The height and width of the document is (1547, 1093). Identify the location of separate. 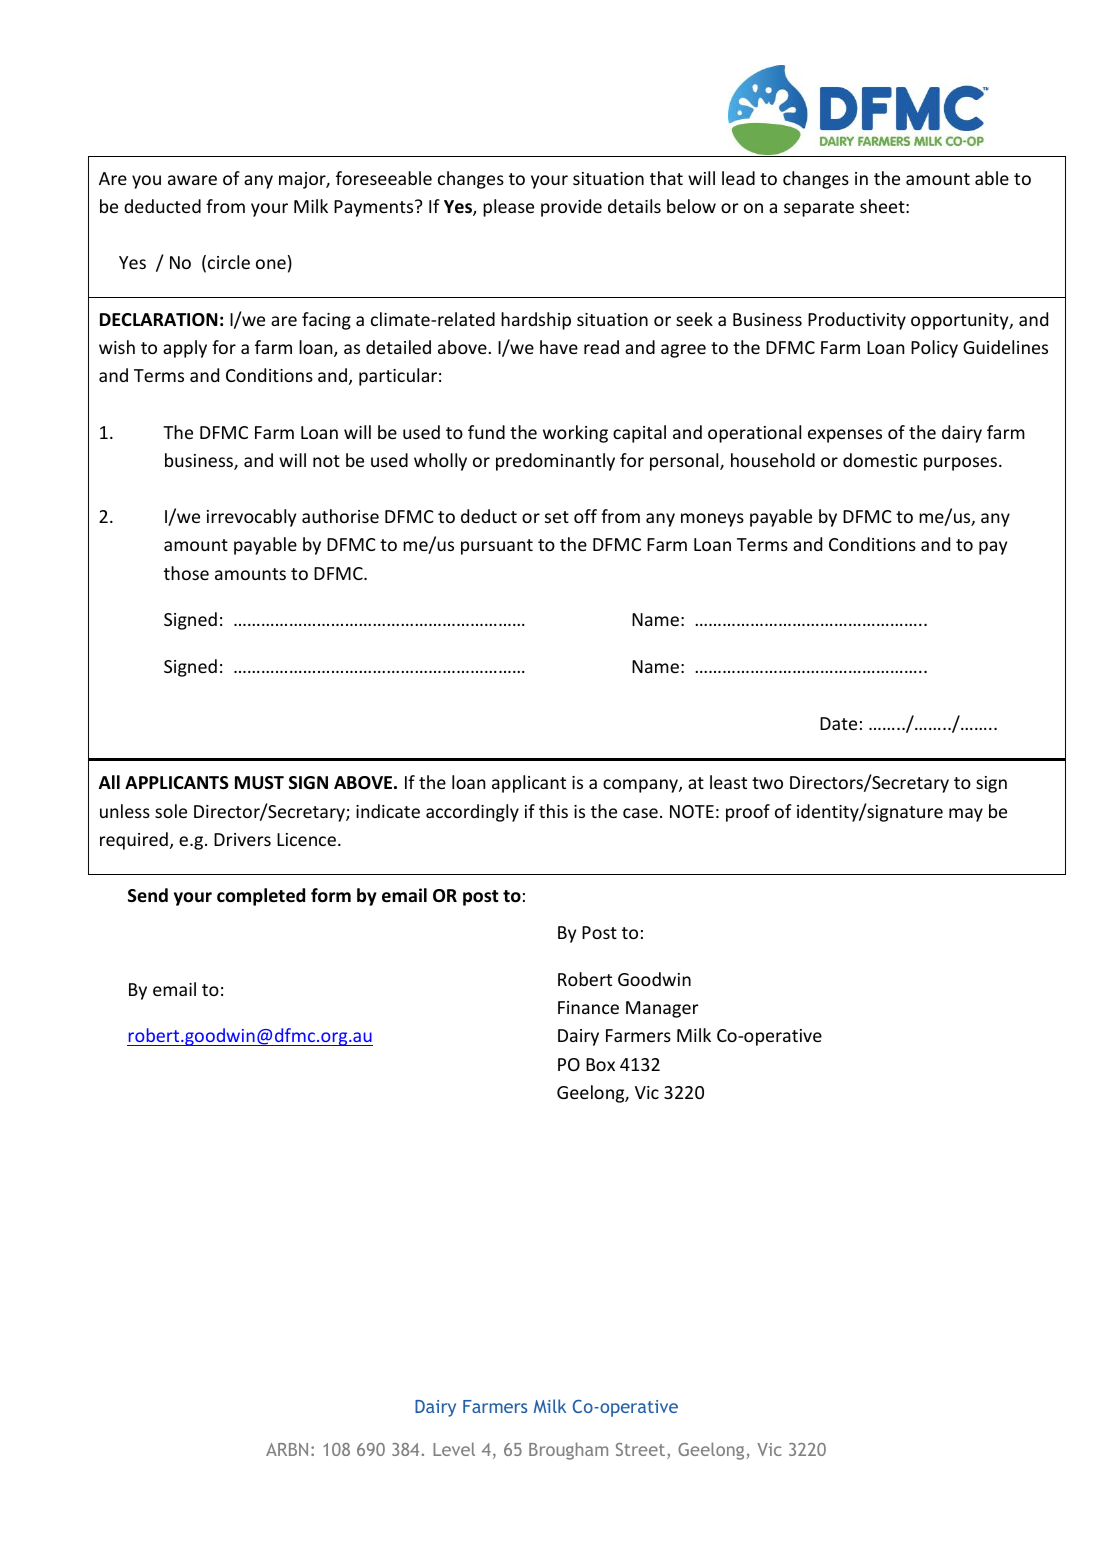
(819, 209).
